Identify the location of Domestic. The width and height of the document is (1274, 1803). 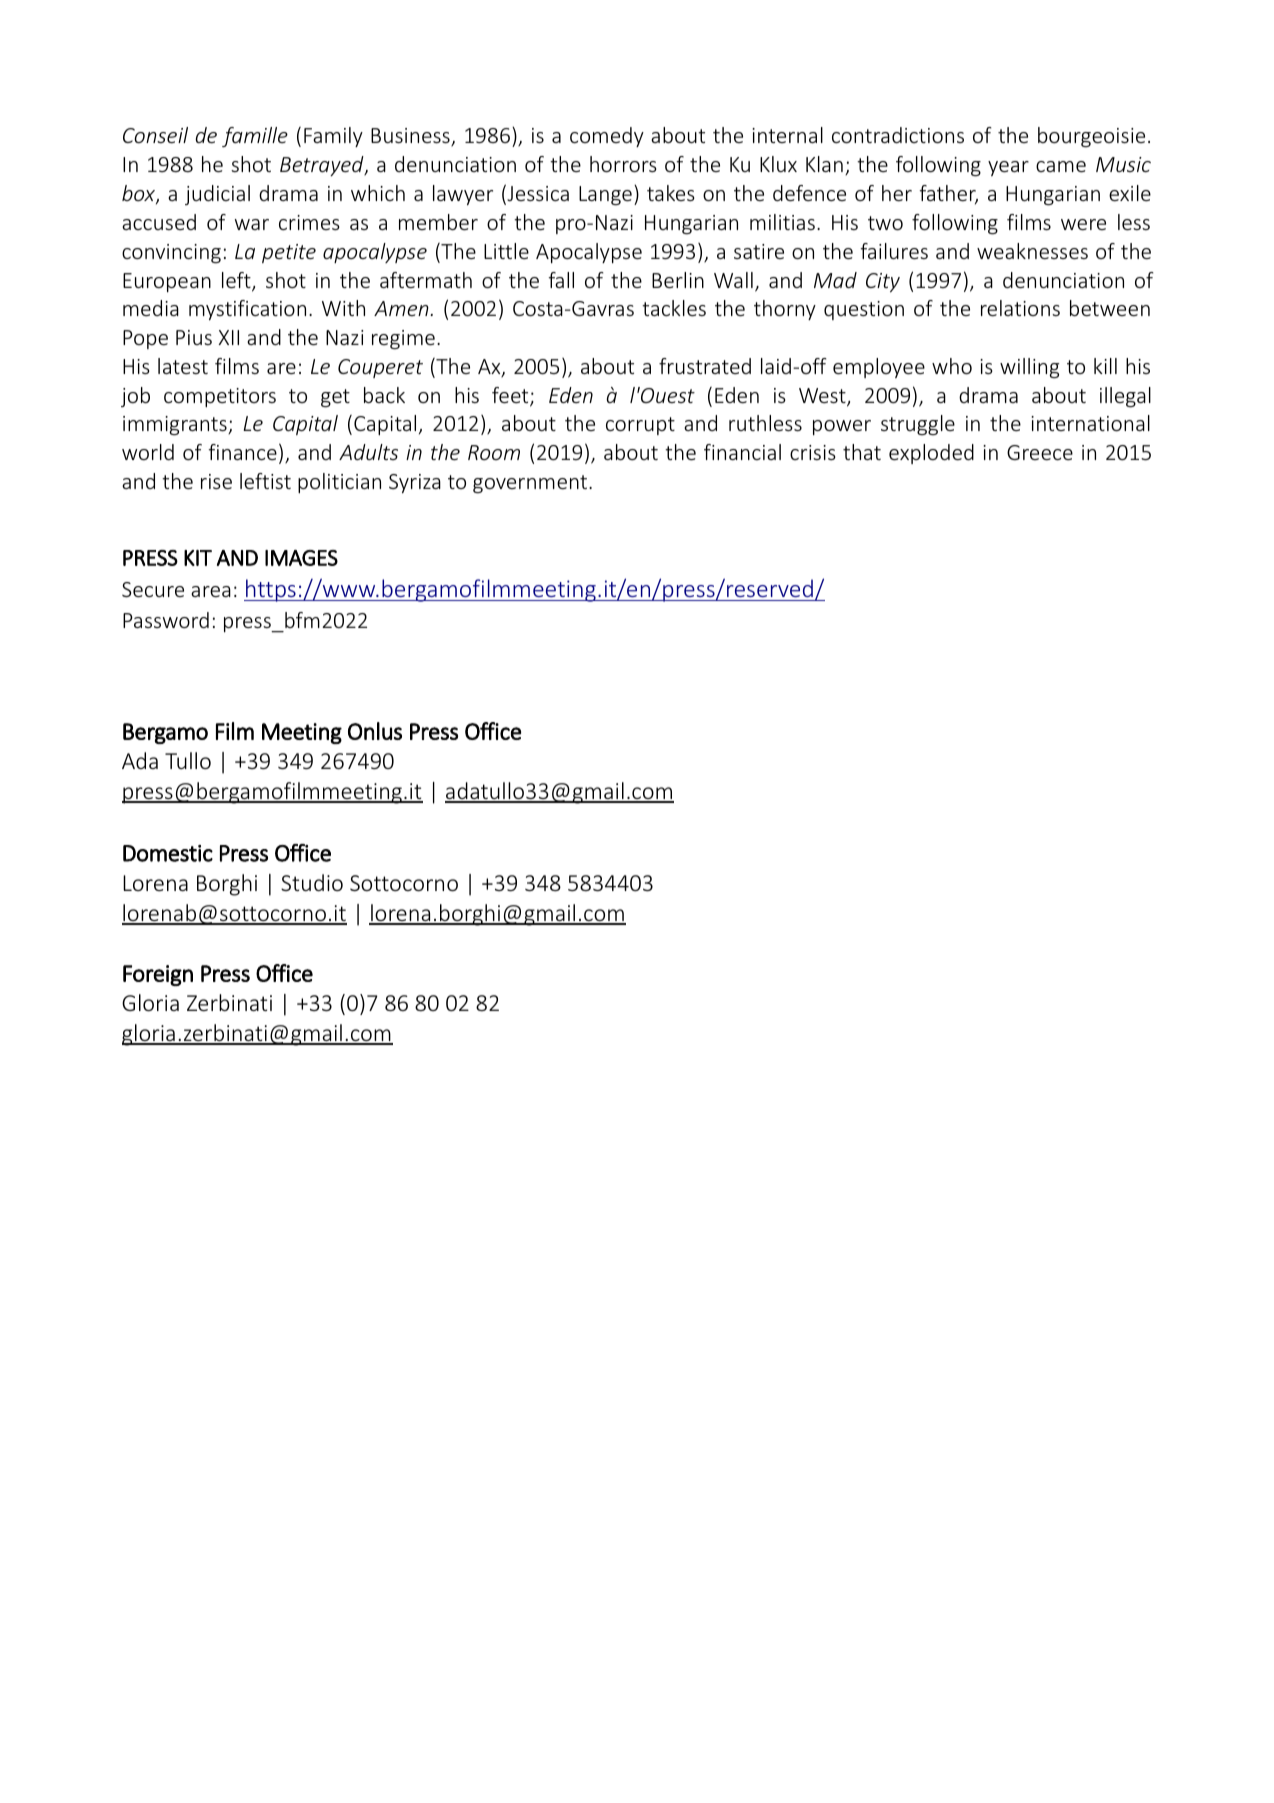
(168, 853).
